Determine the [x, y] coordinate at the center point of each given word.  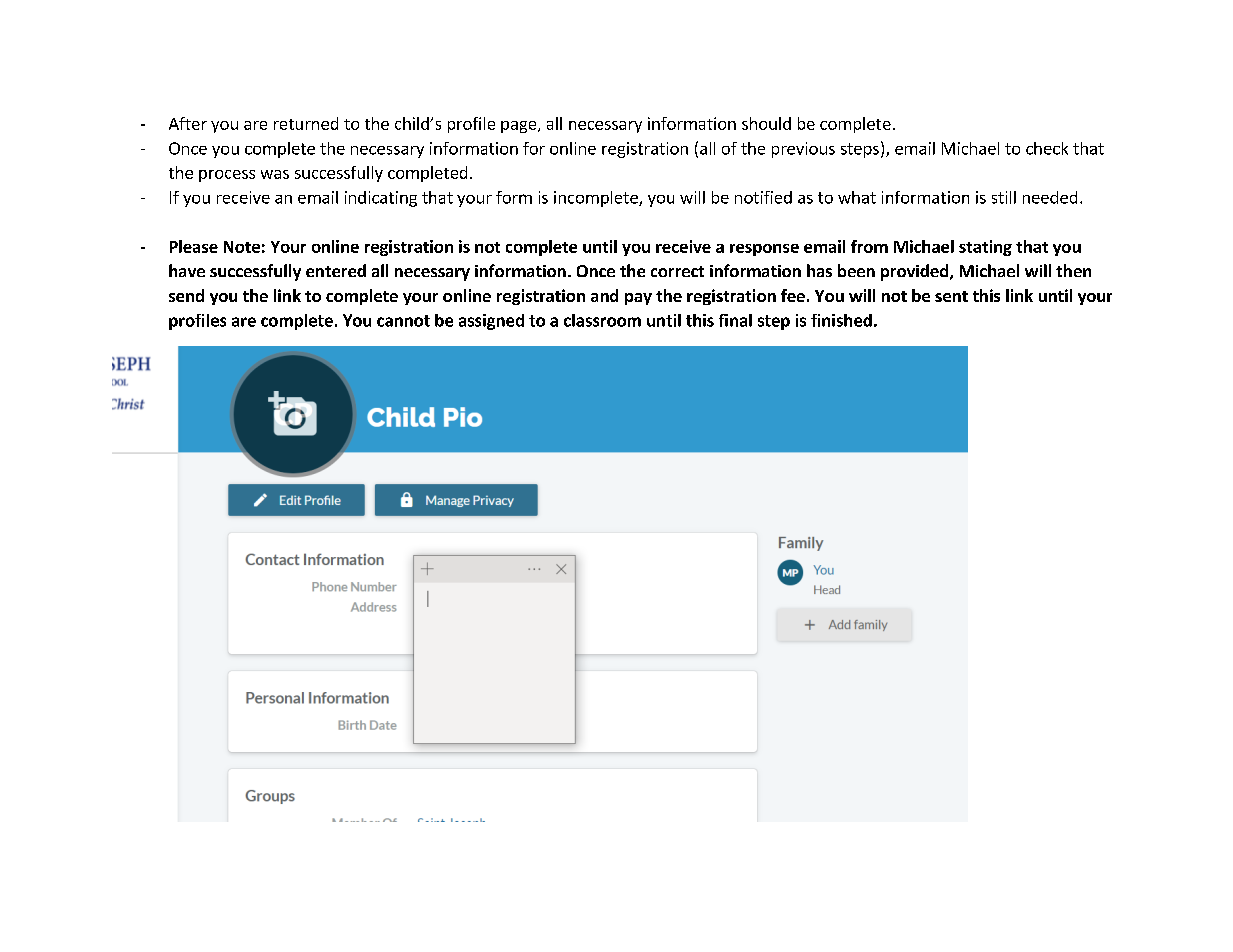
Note [242, 247]
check [1047, 148]
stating [985, 248]
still [1004, 197]
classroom [602, 320]
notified [763, 197]
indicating [381, 199]
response [764, 250]
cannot [403, 321]
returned [306, 123]
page [520, 127]
